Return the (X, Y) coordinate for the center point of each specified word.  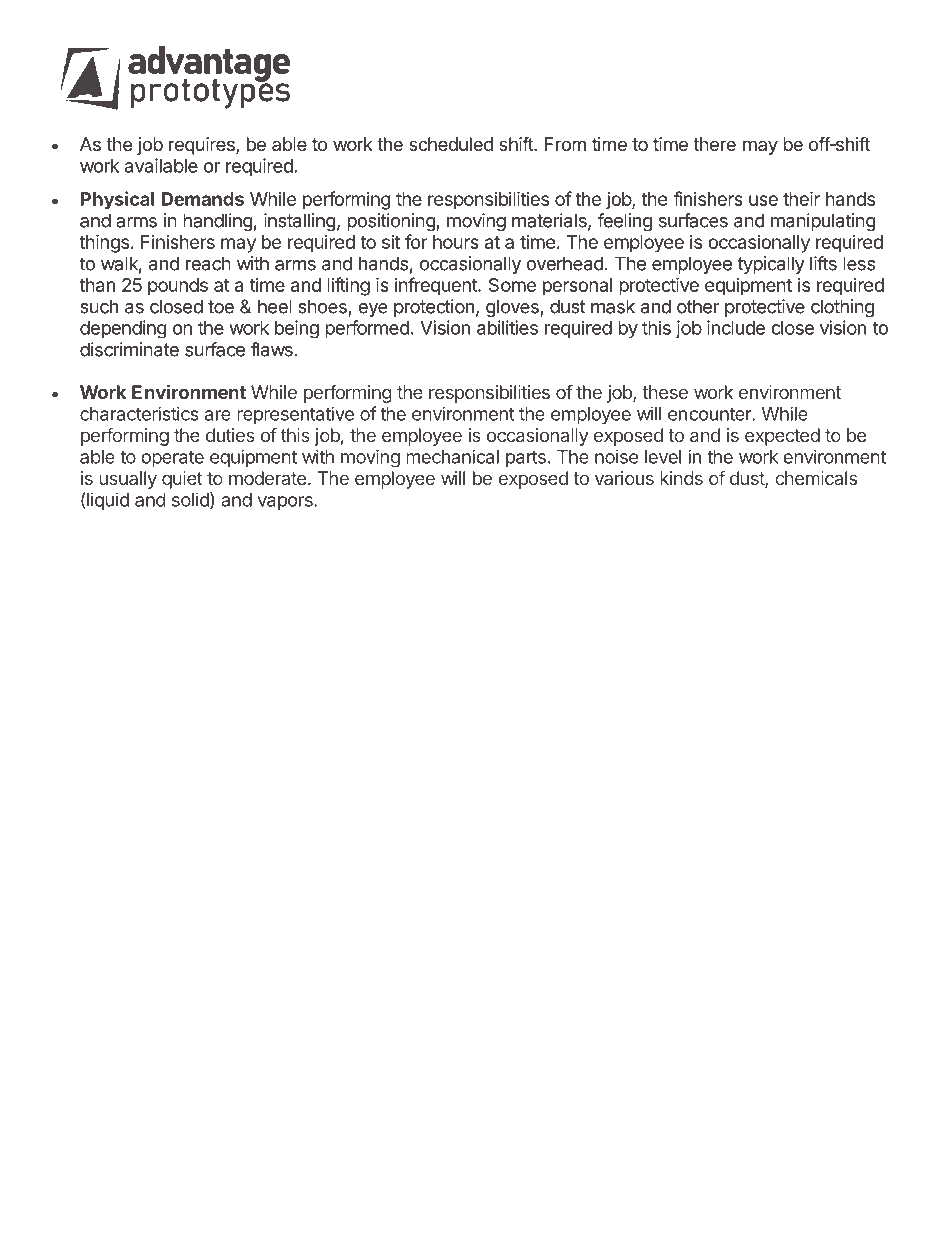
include (736, 327)
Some (512, 285)
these (665, 392)
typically (771, 265)
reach (208, 263)
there (714, 144)
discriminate (129, 349)
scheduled (451, 144)
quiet (182, 480)
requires (203, 146)
